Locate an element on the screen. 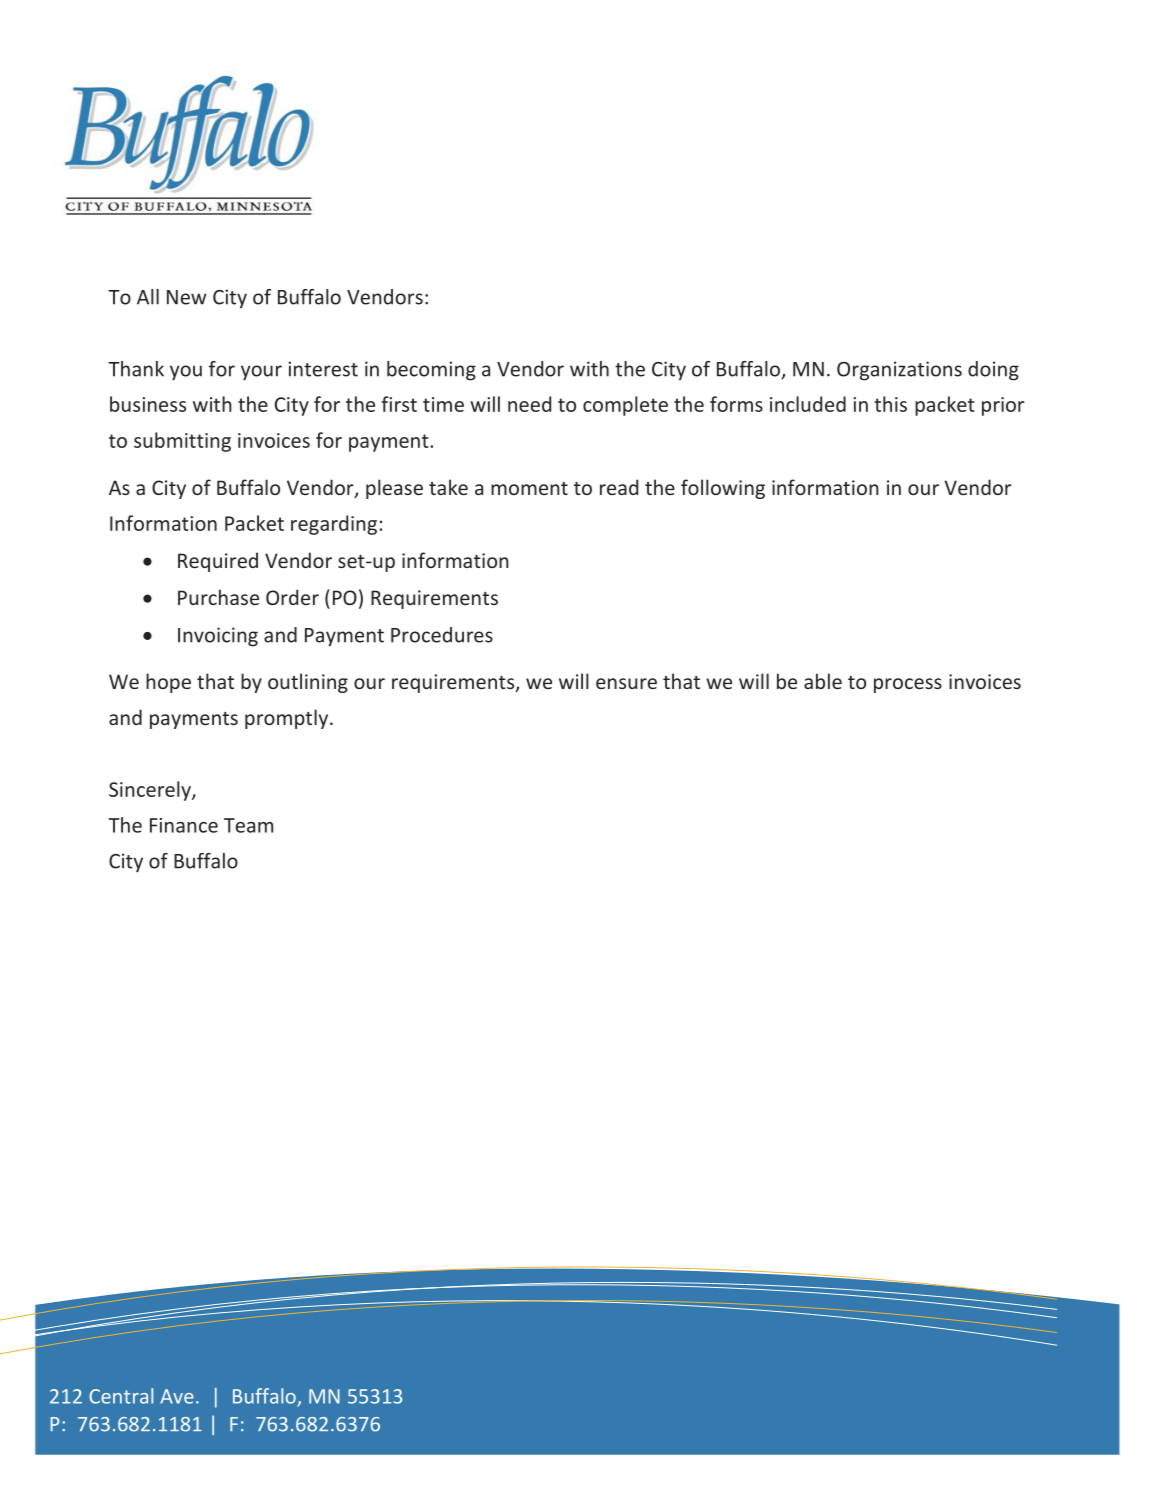 The width and height of the screenshot is (1152, 1491). Organizations is located at coordinates (899, 371).
